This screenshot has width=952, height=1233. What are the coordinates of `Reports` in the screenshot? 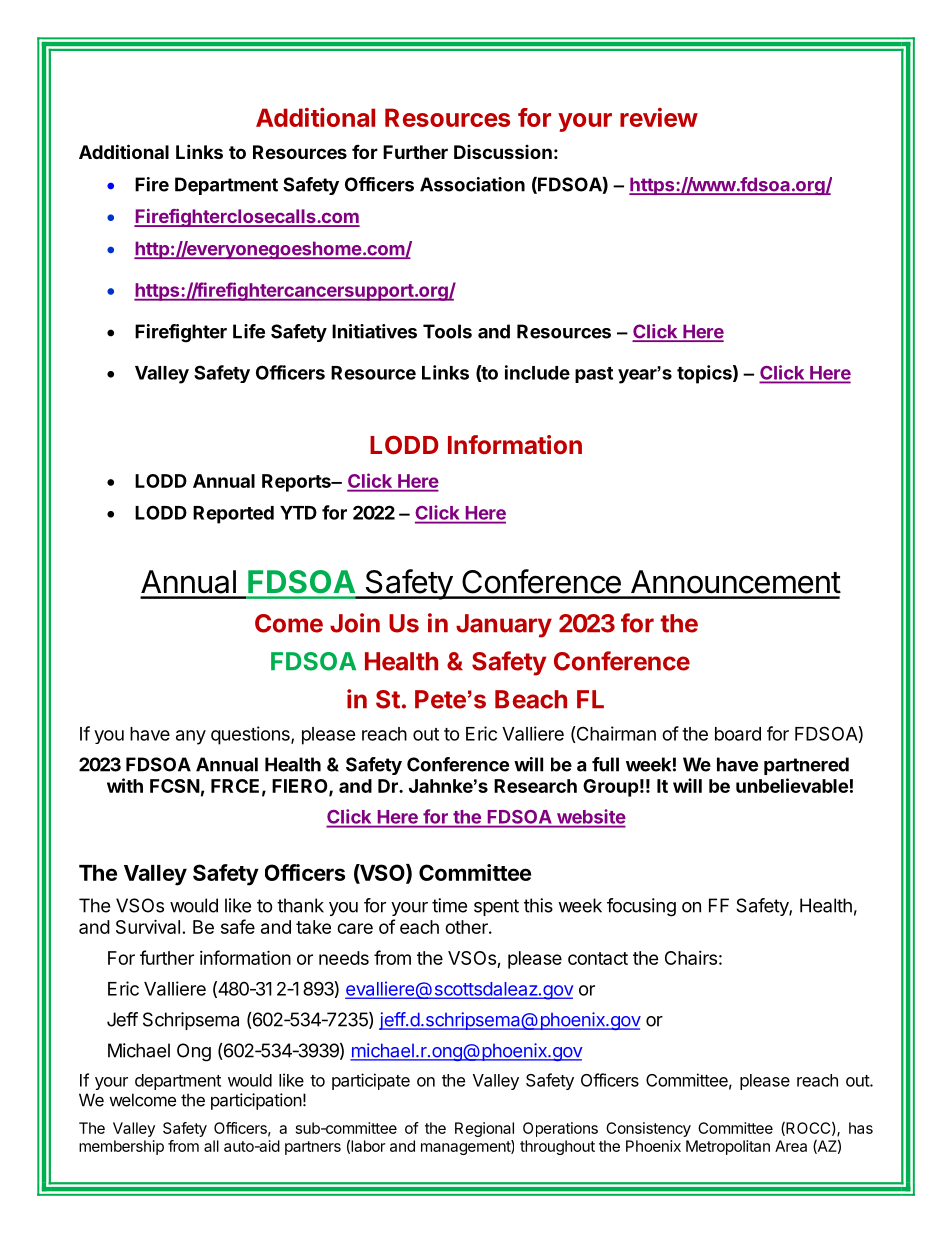 It's located at (297, 483).
